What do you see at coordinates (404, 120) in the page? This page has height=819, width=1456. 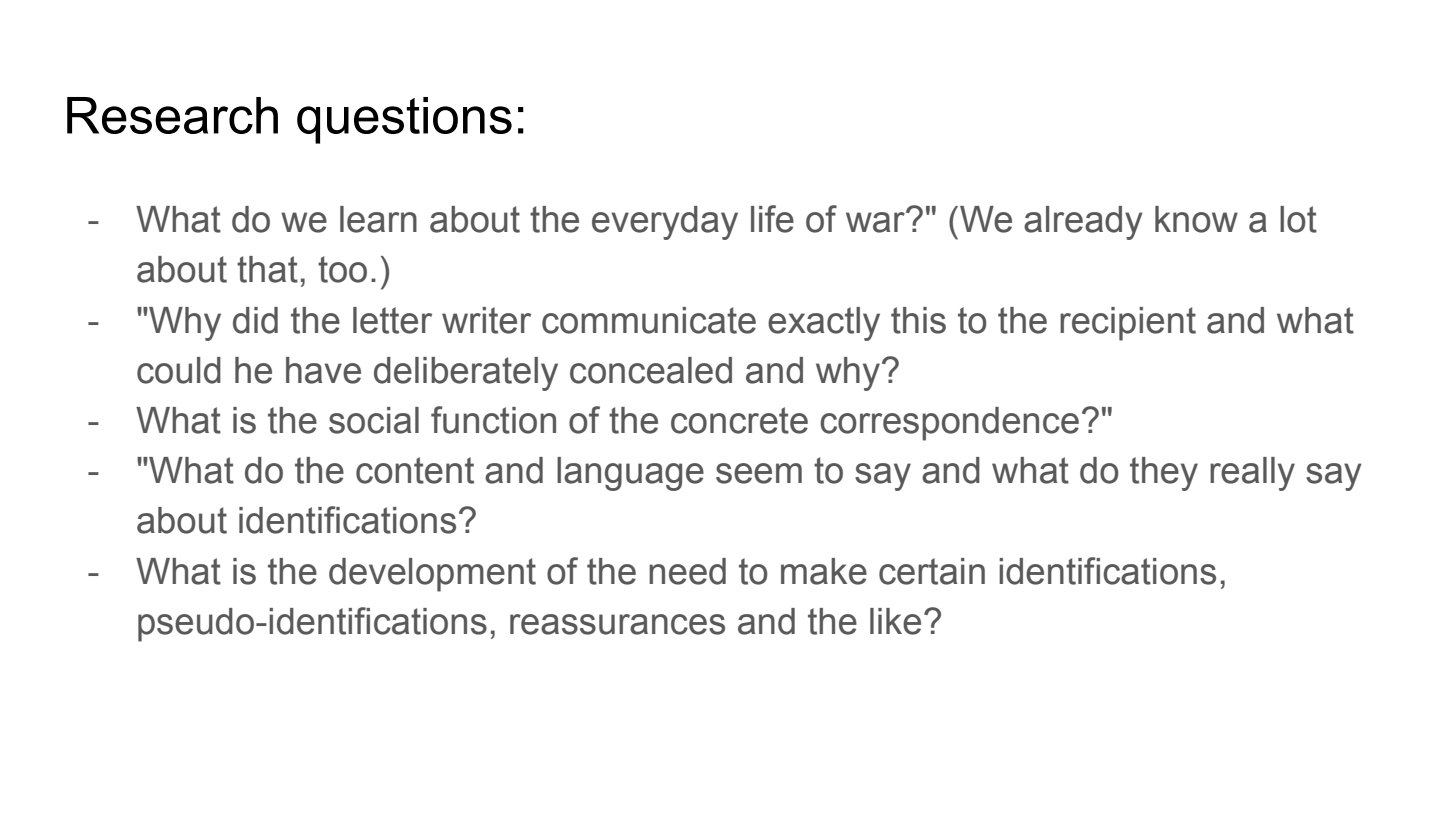 I see `questions` at bounding box center [404, 120].
